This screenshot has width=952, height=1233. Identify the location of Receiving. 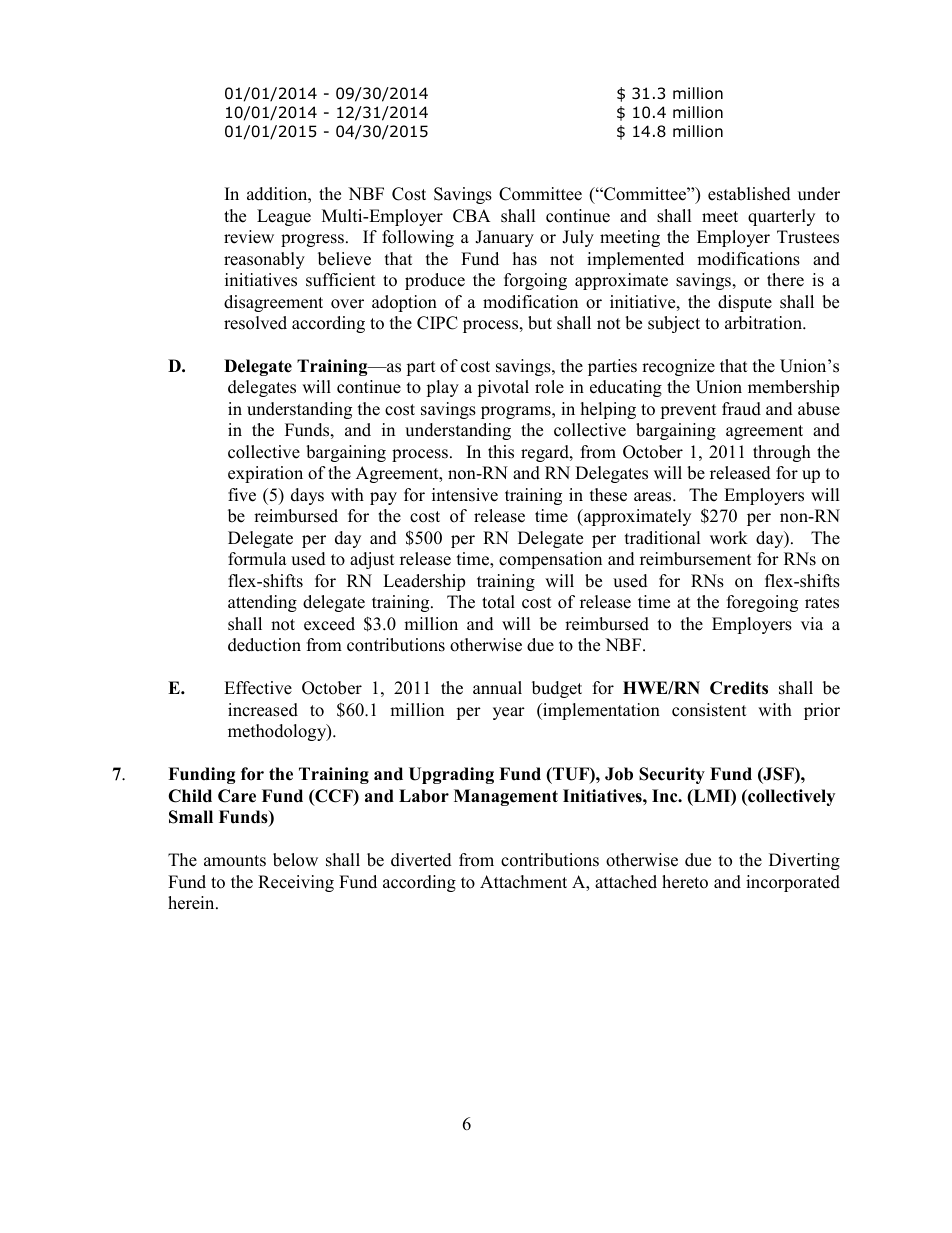
(296, 883).
